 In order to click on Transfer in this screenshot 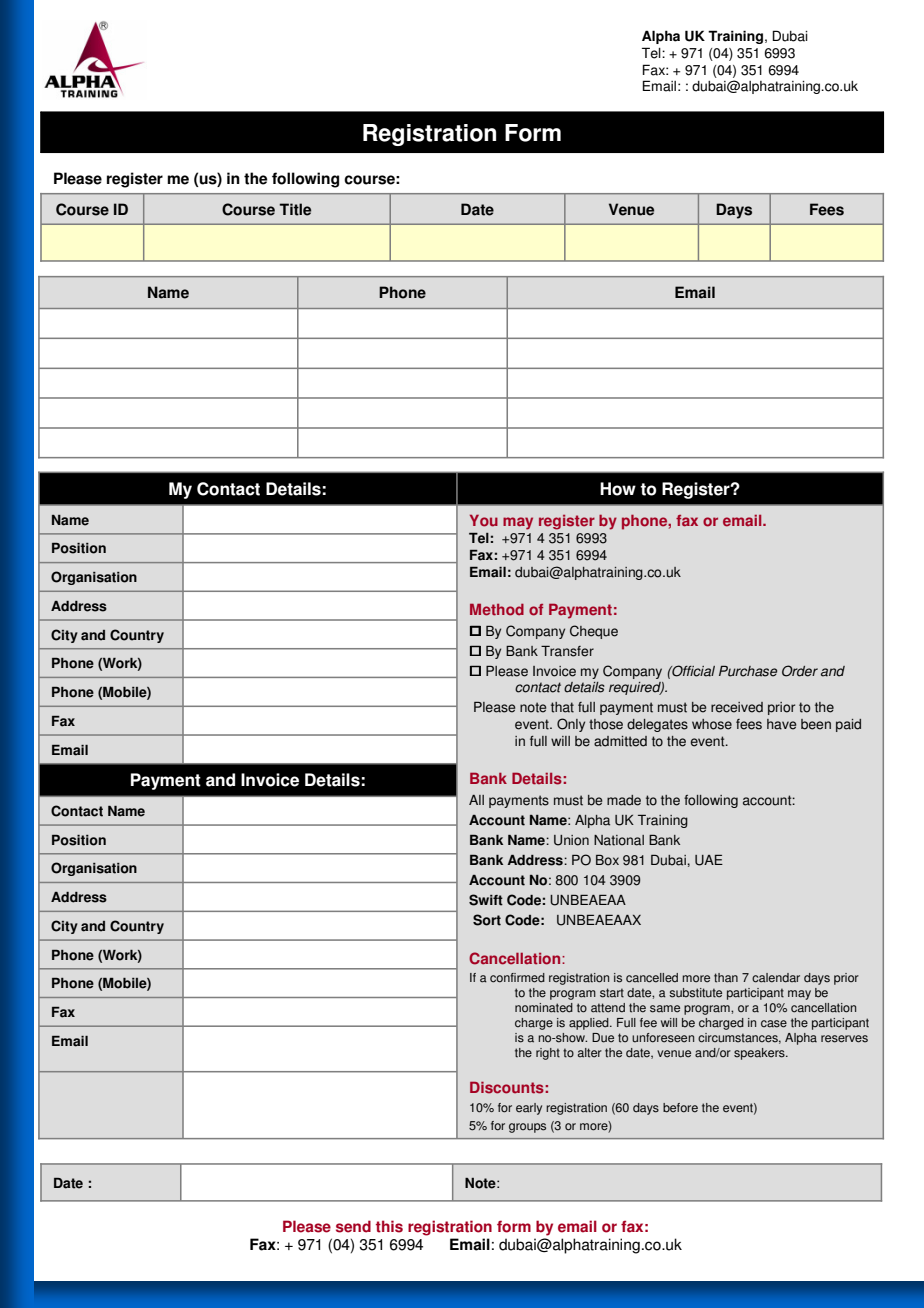, I will do `click(567, 651)`.
